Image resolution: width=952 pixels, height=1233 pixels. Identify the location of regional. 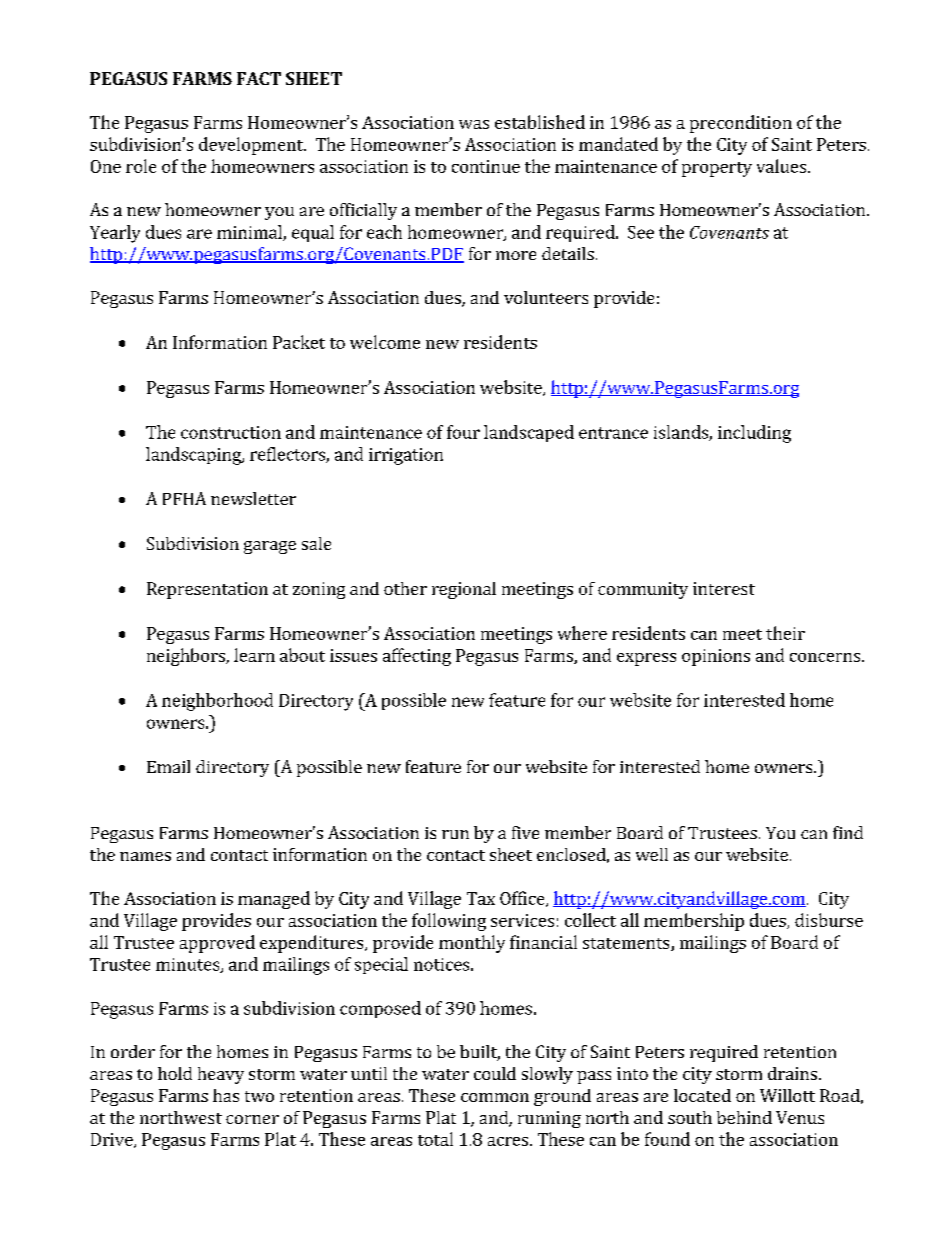
(464, 590).
